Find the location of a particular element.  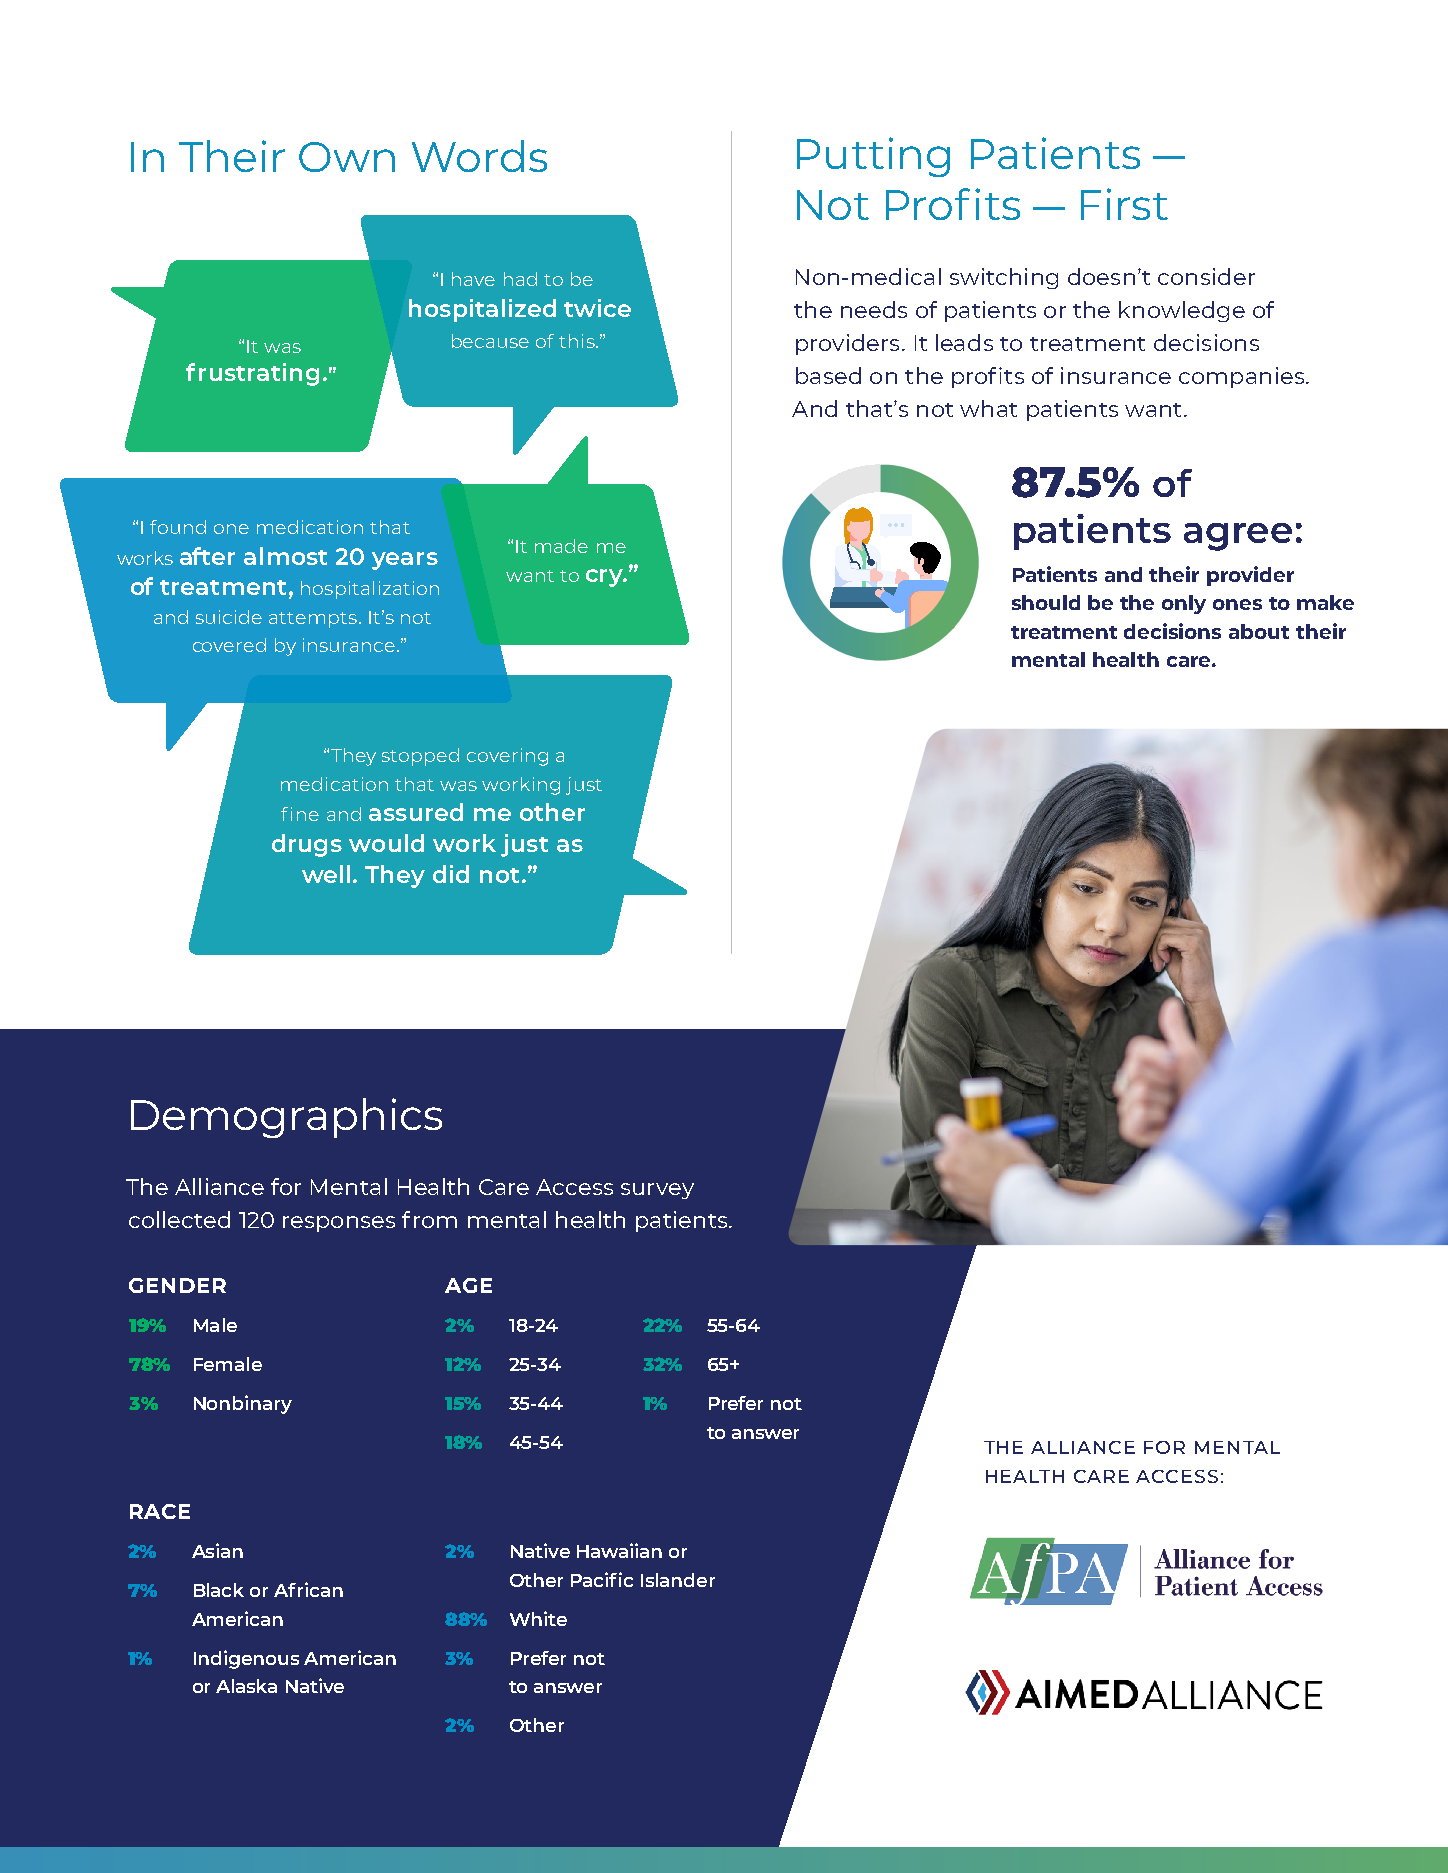

Demographics is located at coordinates (286, 1118).
